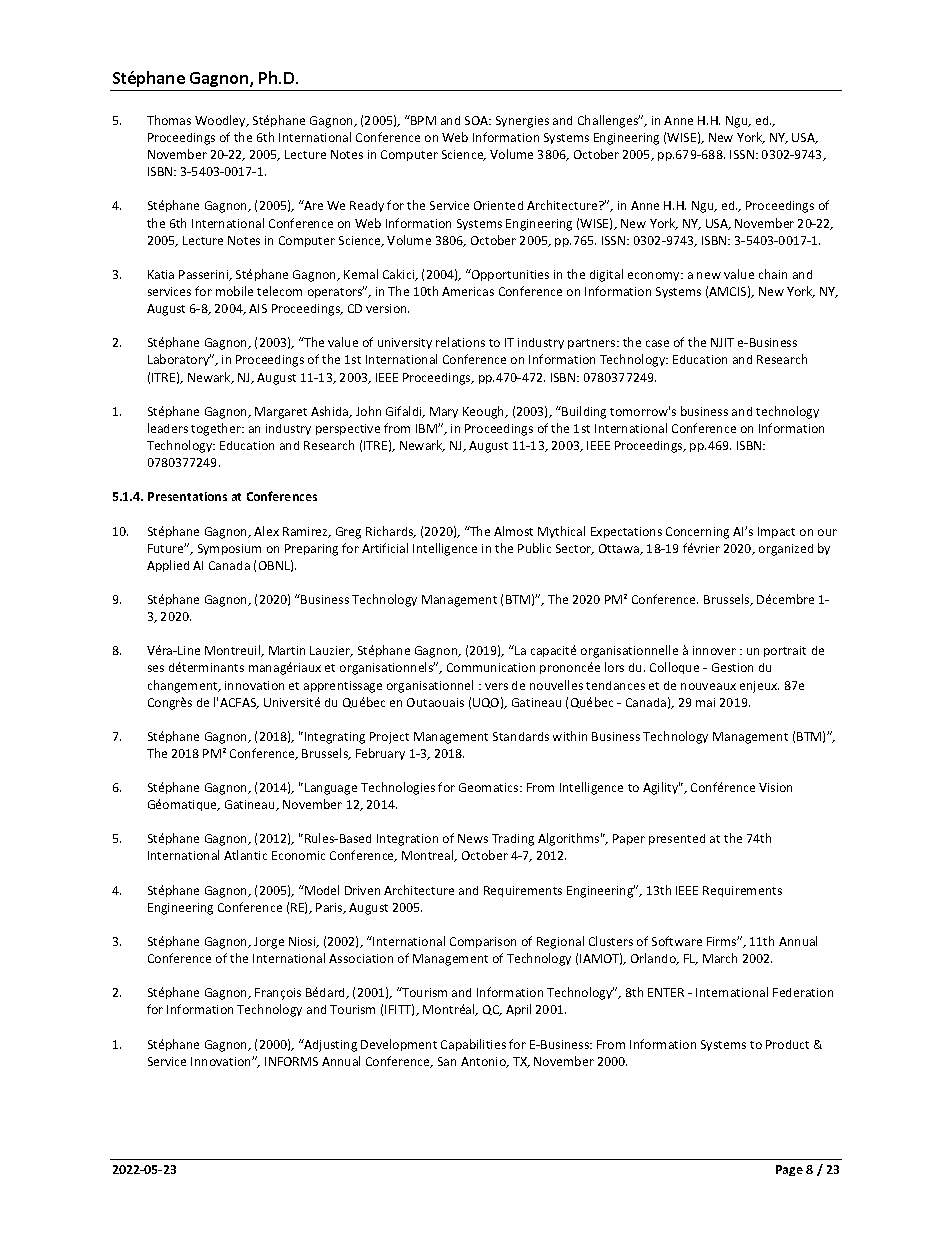  I want to click on Antonio, so click(484, 1062).
